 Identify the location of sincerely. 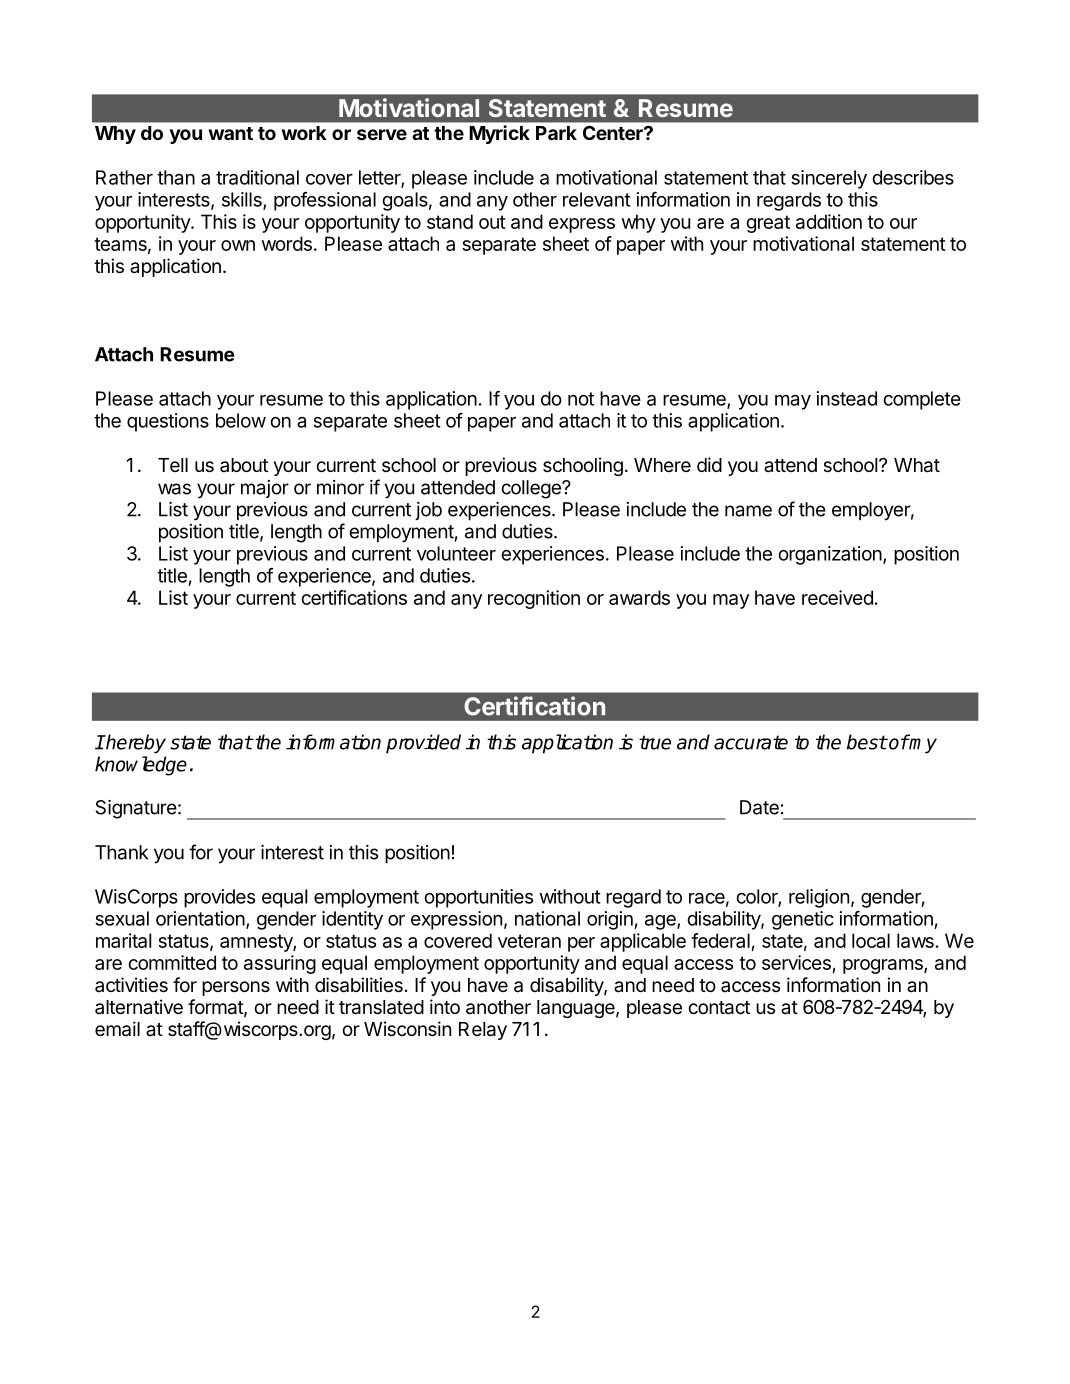
(829, 179).
